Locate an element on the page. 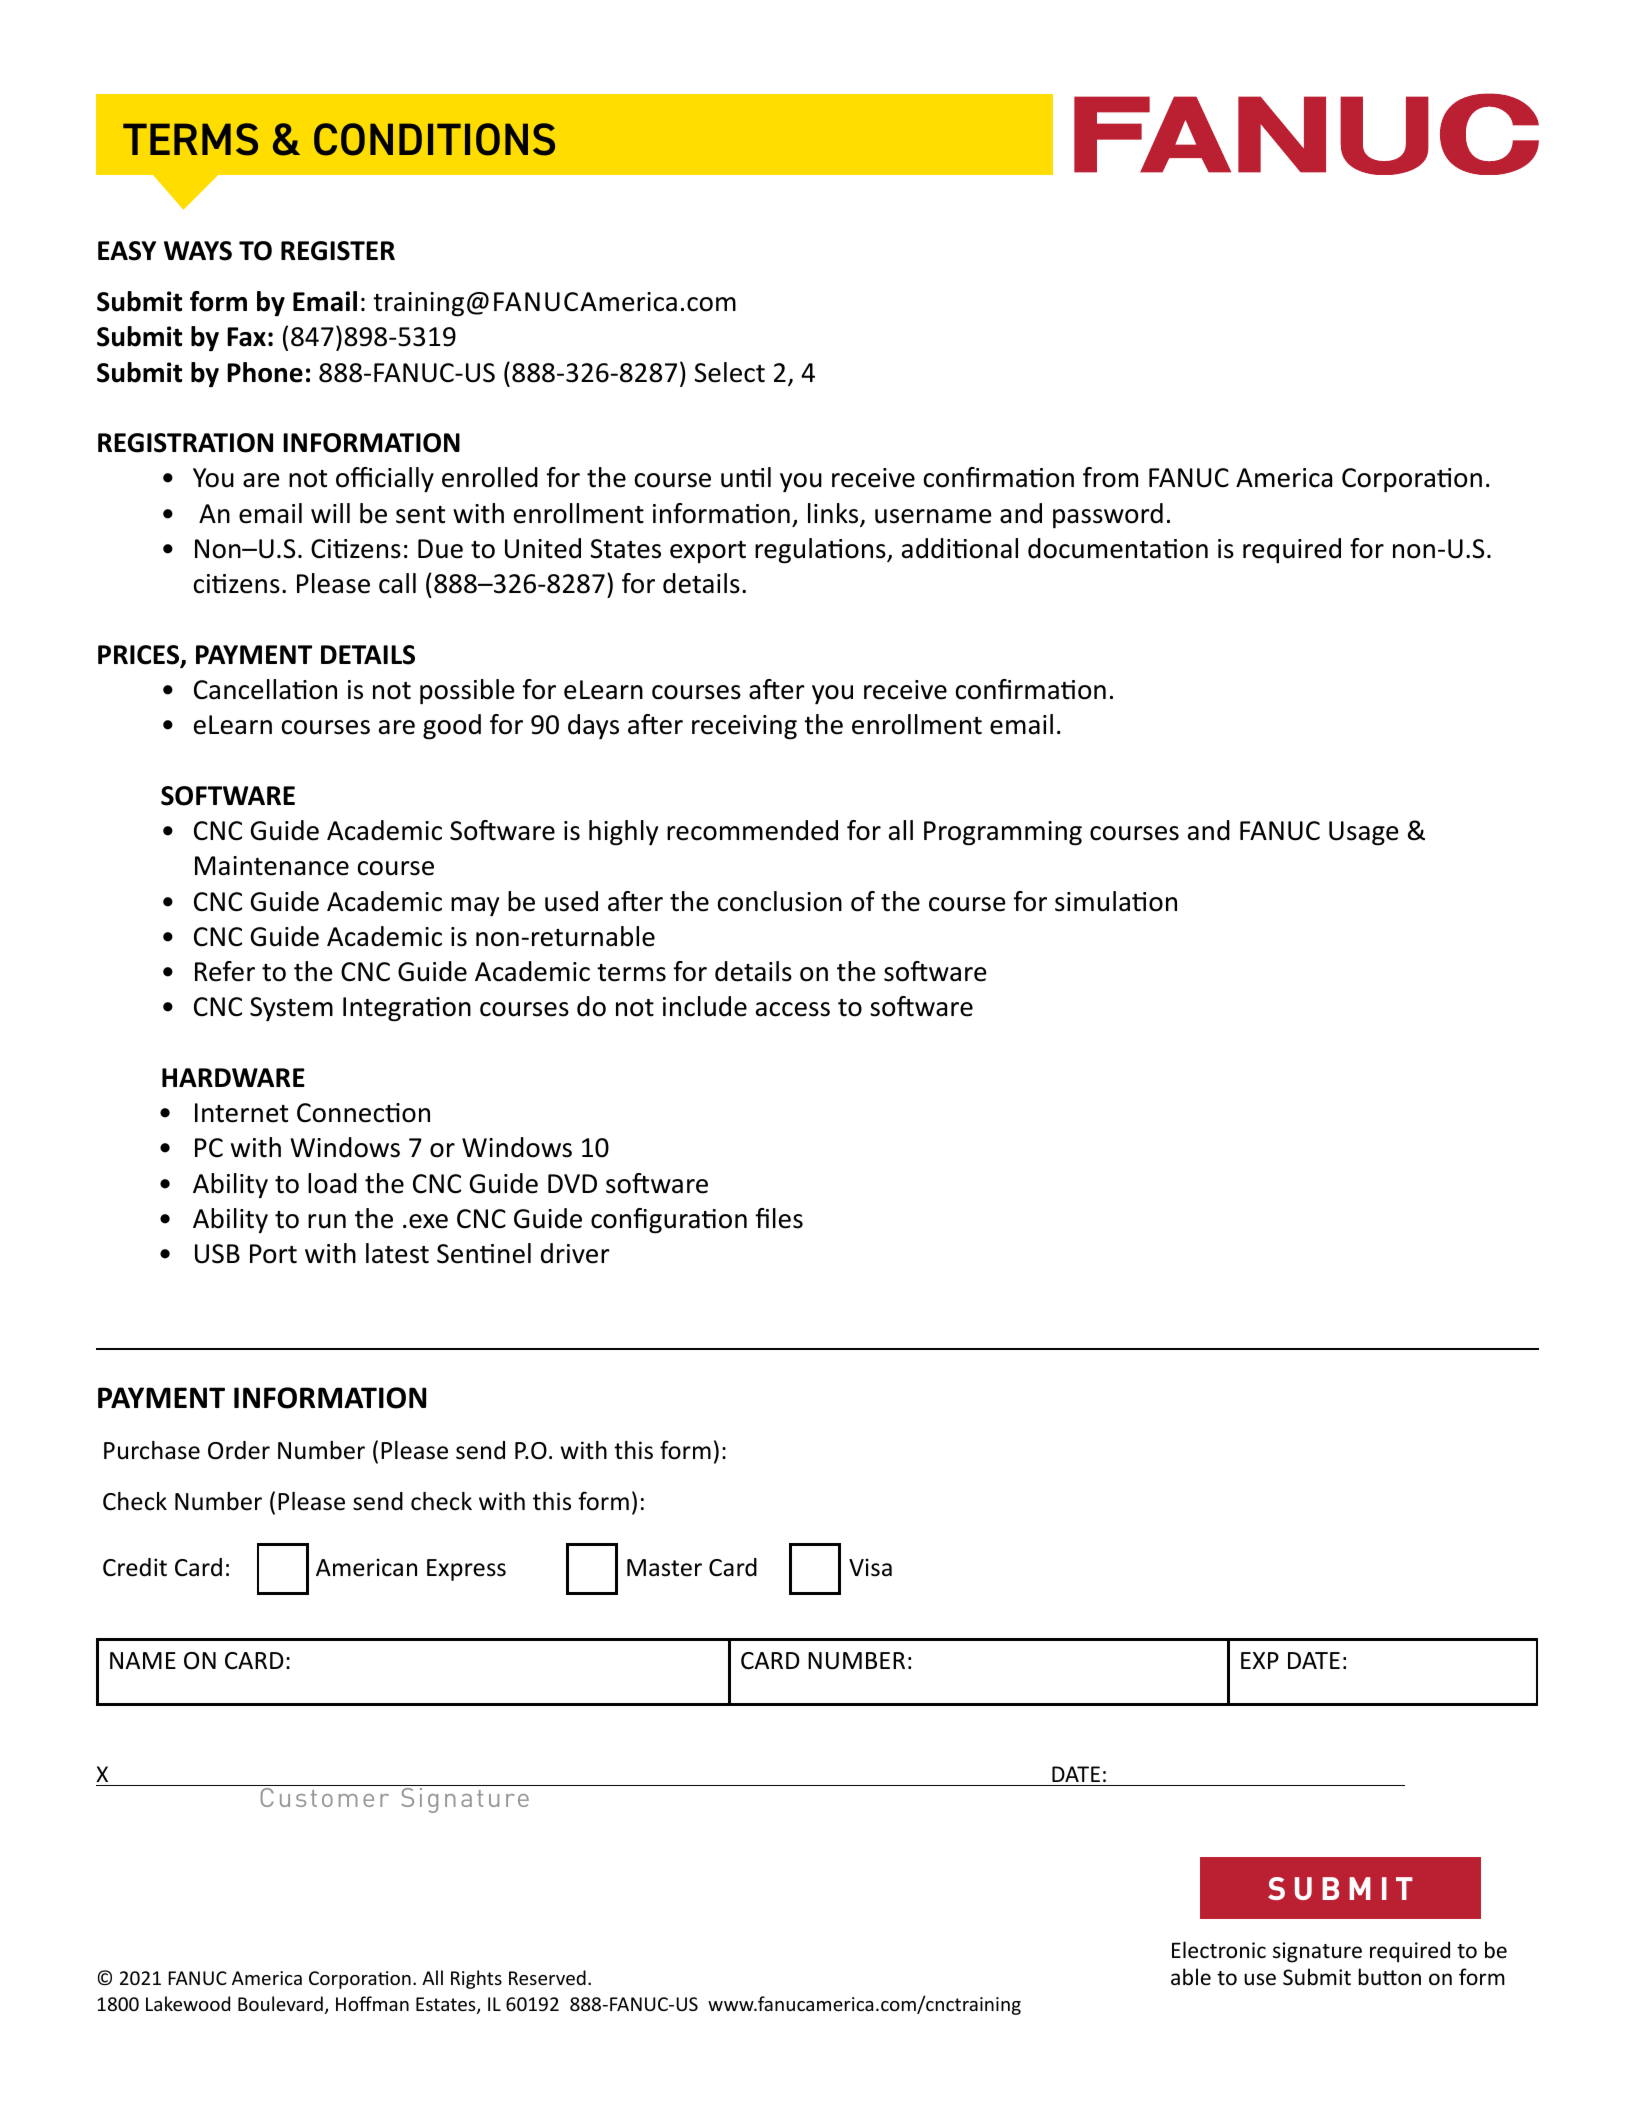 The image size is (1635, 2116). Visa is located at coordinates (870, 1567).
